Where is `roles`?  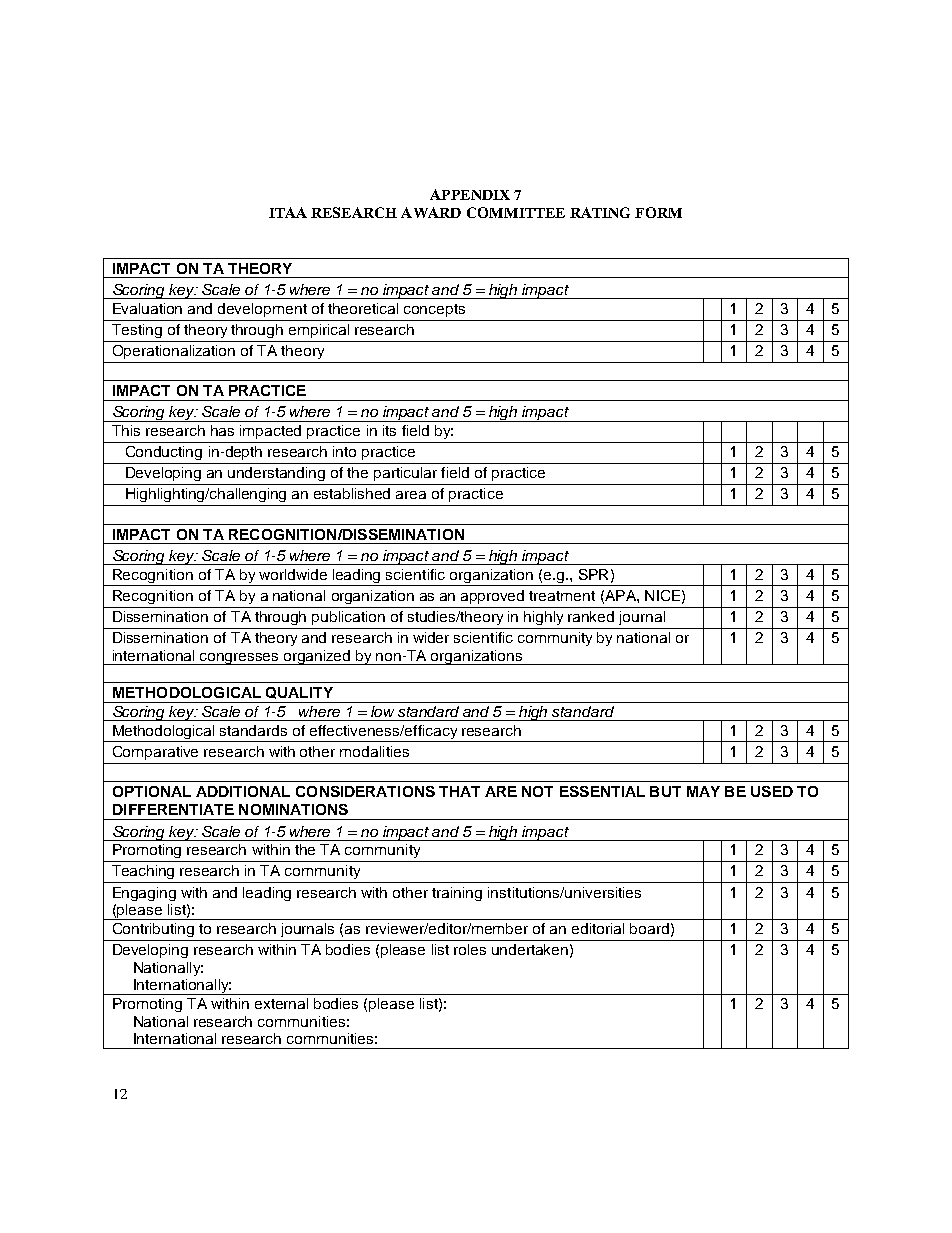
roles is located at coordinates (470, 949).
